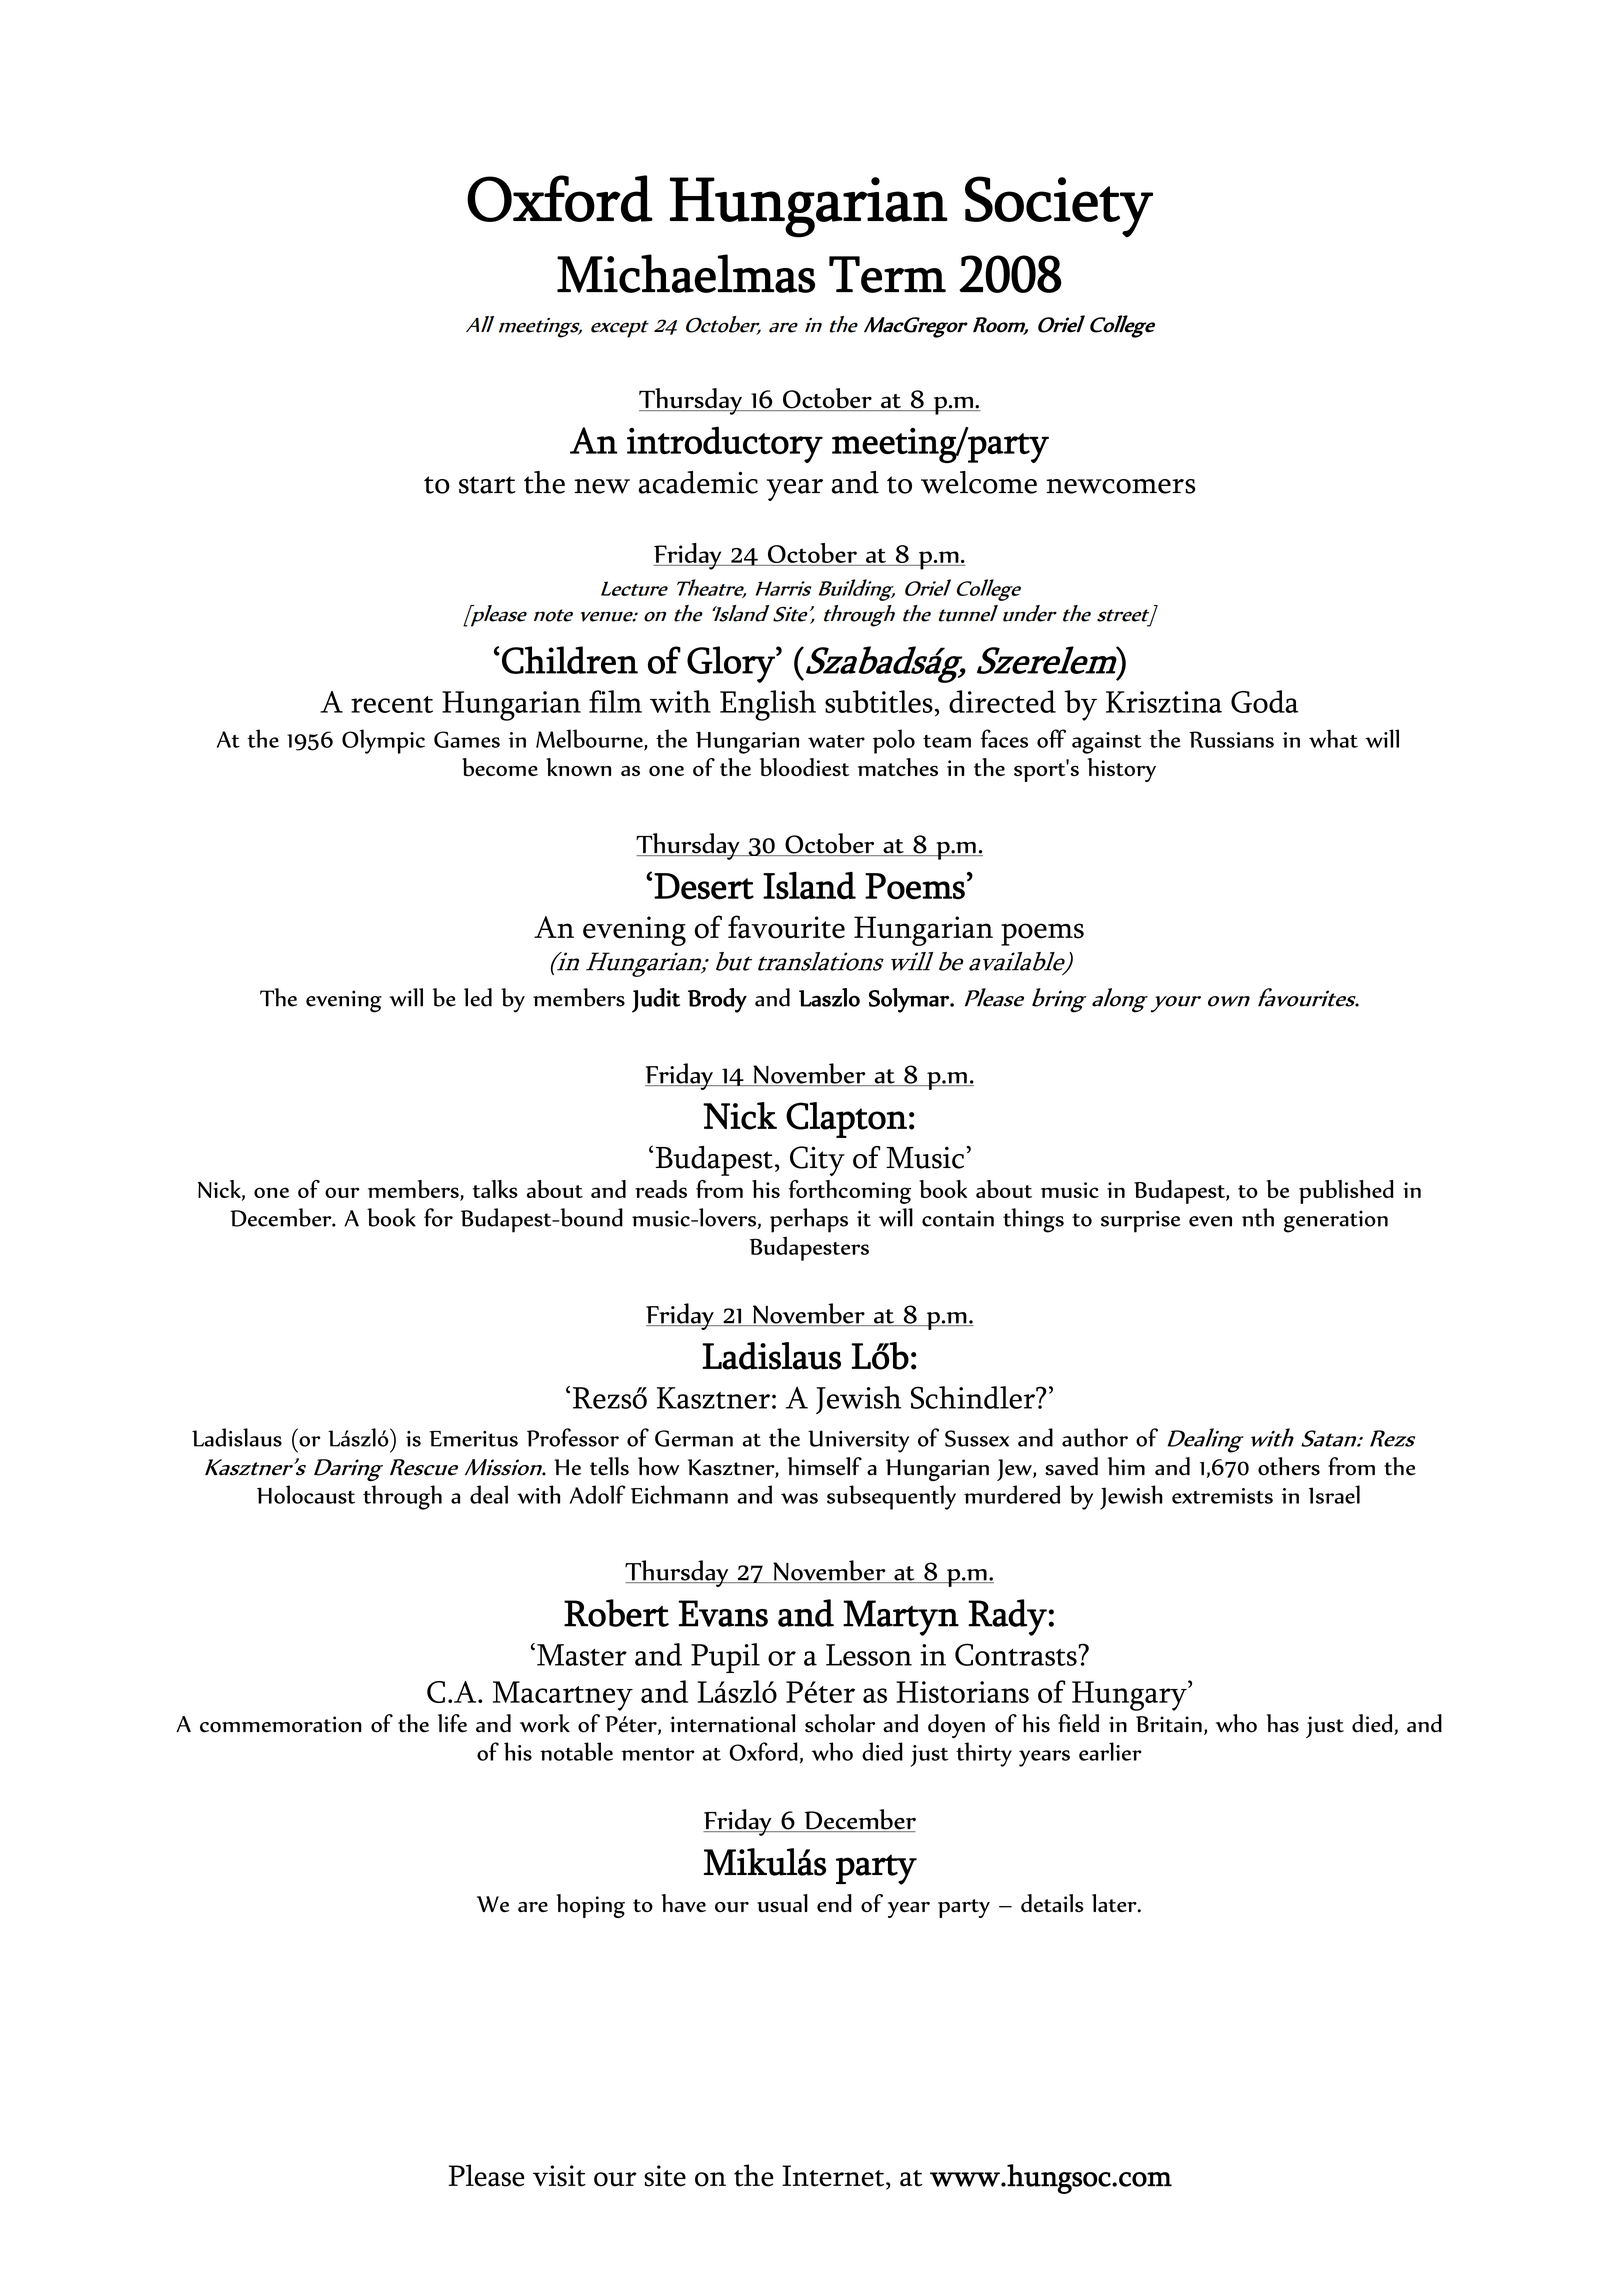  What do you see at coordinates (495, 1189) in the image?
I see `talks` at bounding box center [495, 1189].
